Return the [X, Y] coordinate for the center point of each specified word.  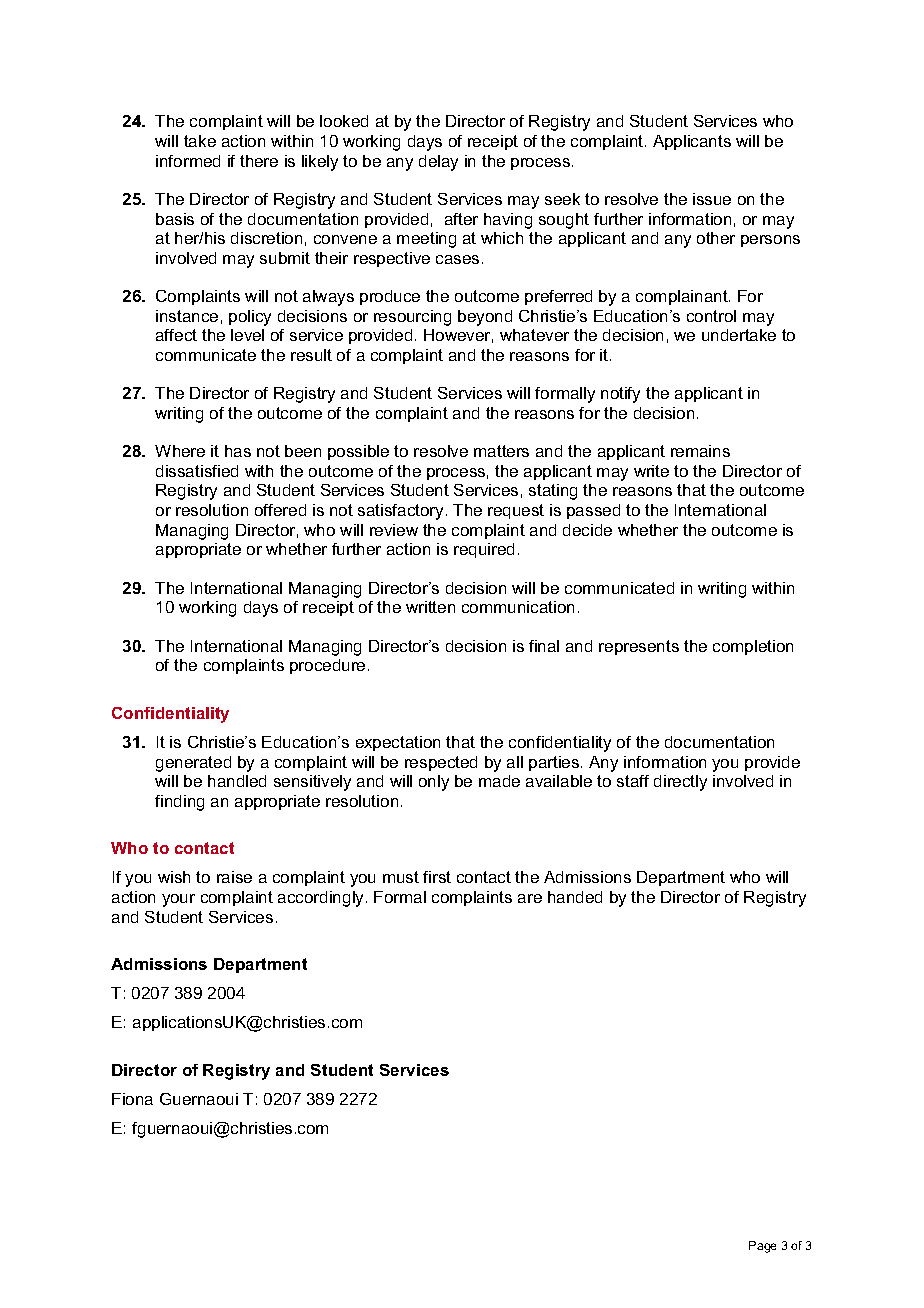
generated [193, 764]
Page [762, 1247]
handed [575, 897]
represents [639, 647]
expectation [398, 743]
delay [438, 163]
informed [188, 161]
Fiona [132, 1099]
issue [712, 199]
